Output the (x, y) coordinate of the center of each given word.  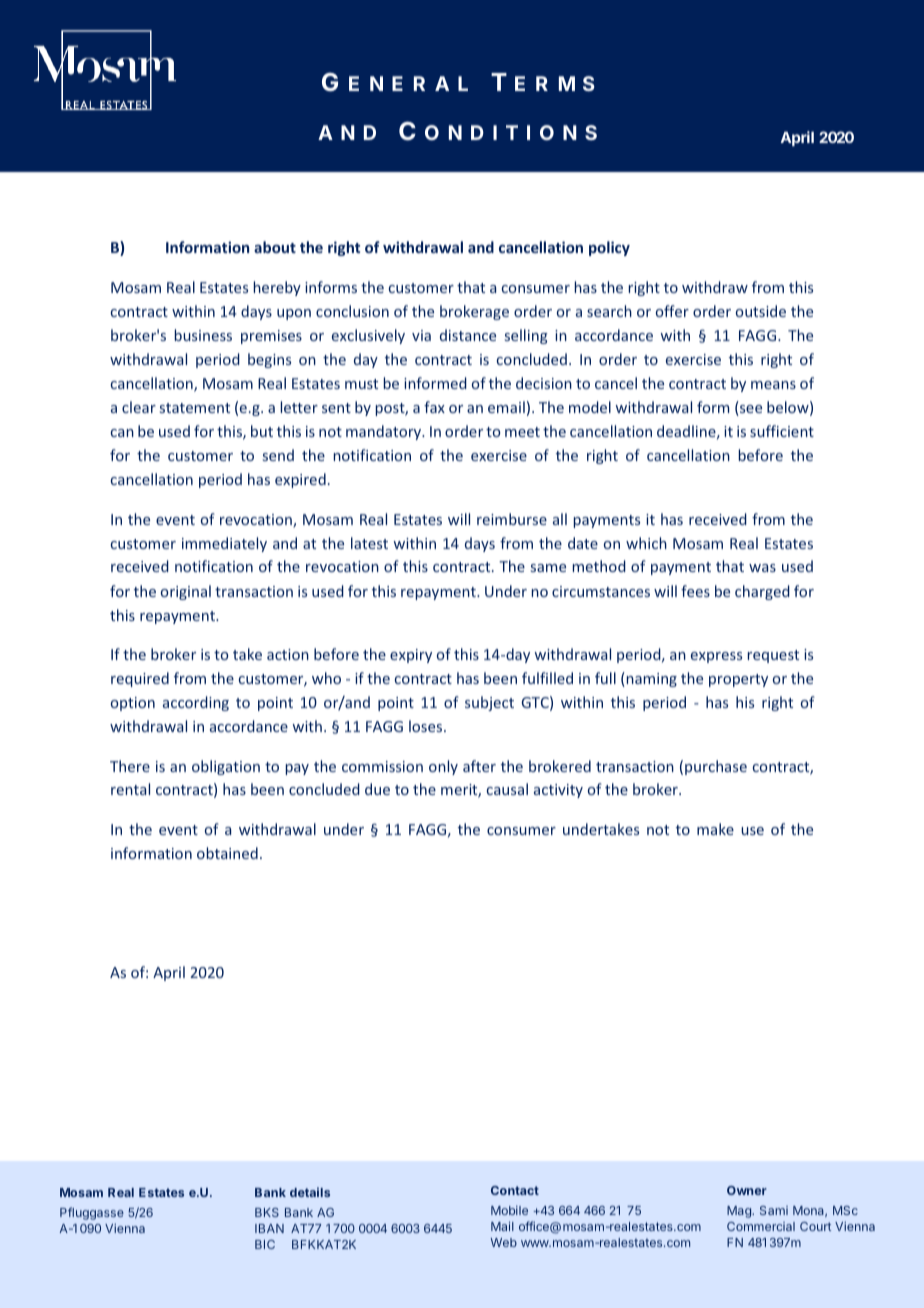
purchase (716, 767)
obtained (227, 853)
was (762, 568)
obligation (226, 767)
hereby (277, 288)
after (479, 766)
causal (507, 789)
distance (468, 335)
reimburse (512, 519)
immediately (224, 544)
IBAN (269, 1228)
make (715, 829)
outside (761, 311)
